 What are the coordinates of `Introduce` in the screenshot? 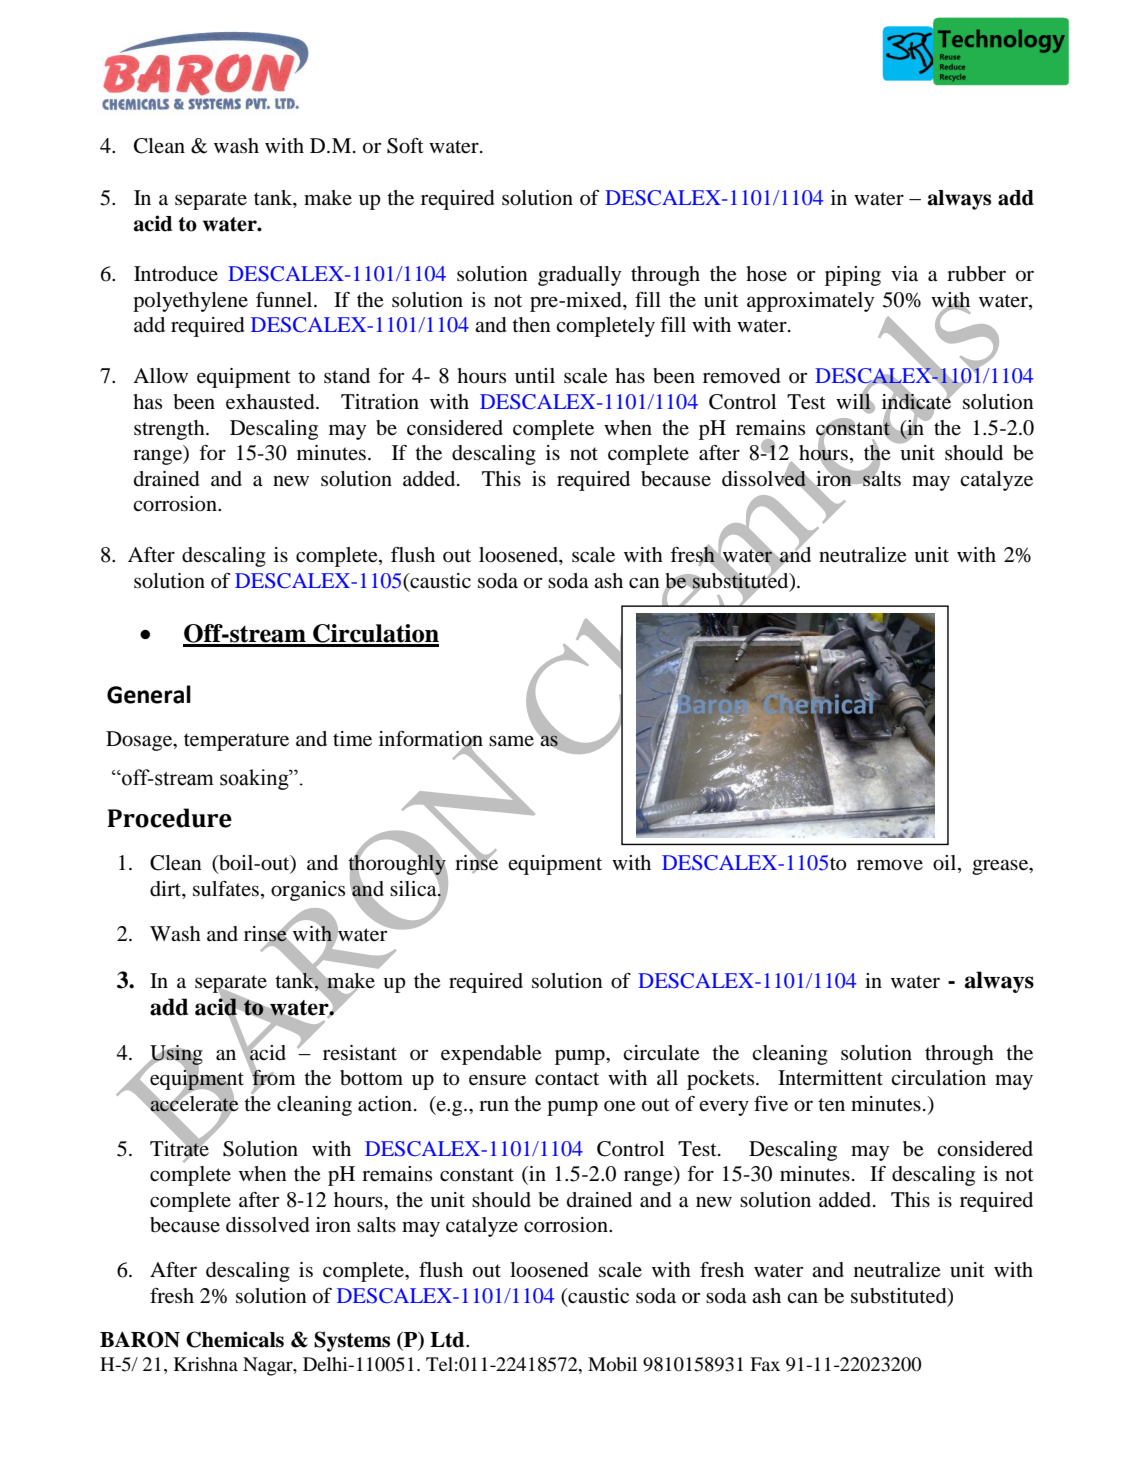 It's located at (176, 274).
